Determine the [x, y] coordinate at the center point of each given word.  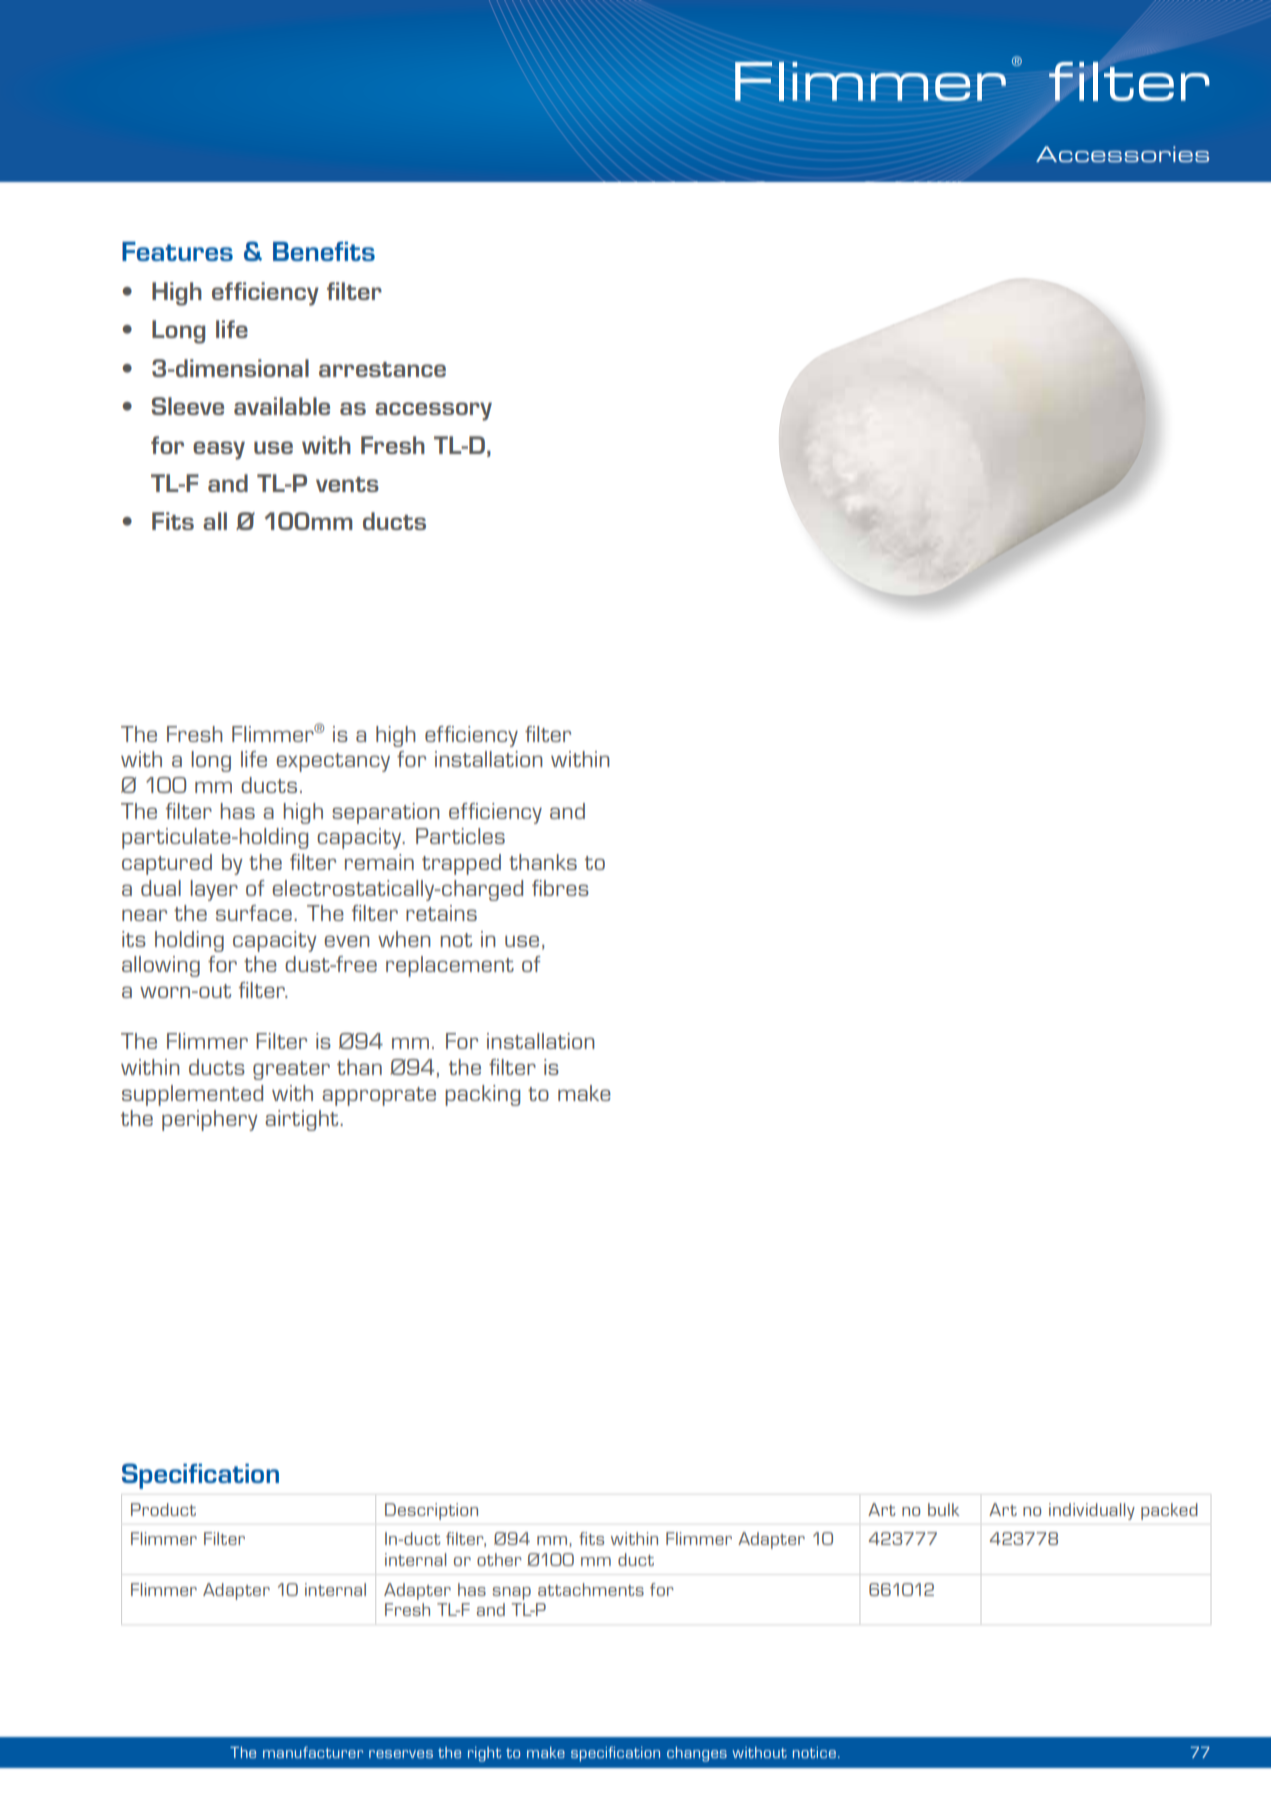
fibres [560, 888]
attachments [591, 1589]
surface [254, 913]
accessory [433, 411]
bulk [944, 1509]
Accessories [1122, 154]
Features [177, 251]
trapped [461, 864]
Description [431, 1511]
